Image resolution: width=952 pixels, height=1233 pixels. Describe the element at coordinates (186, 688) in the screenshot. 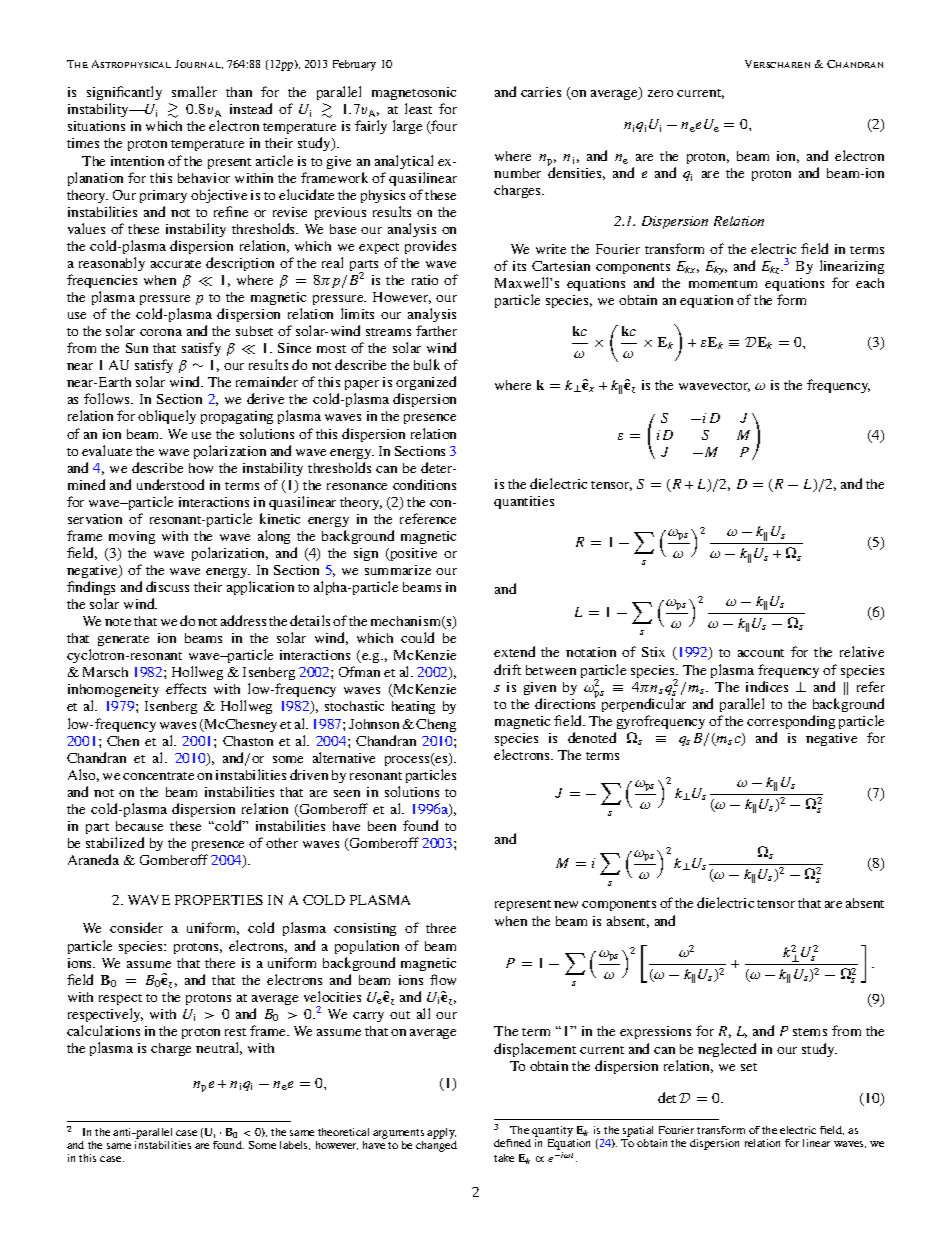

I see `effects` at that location.
